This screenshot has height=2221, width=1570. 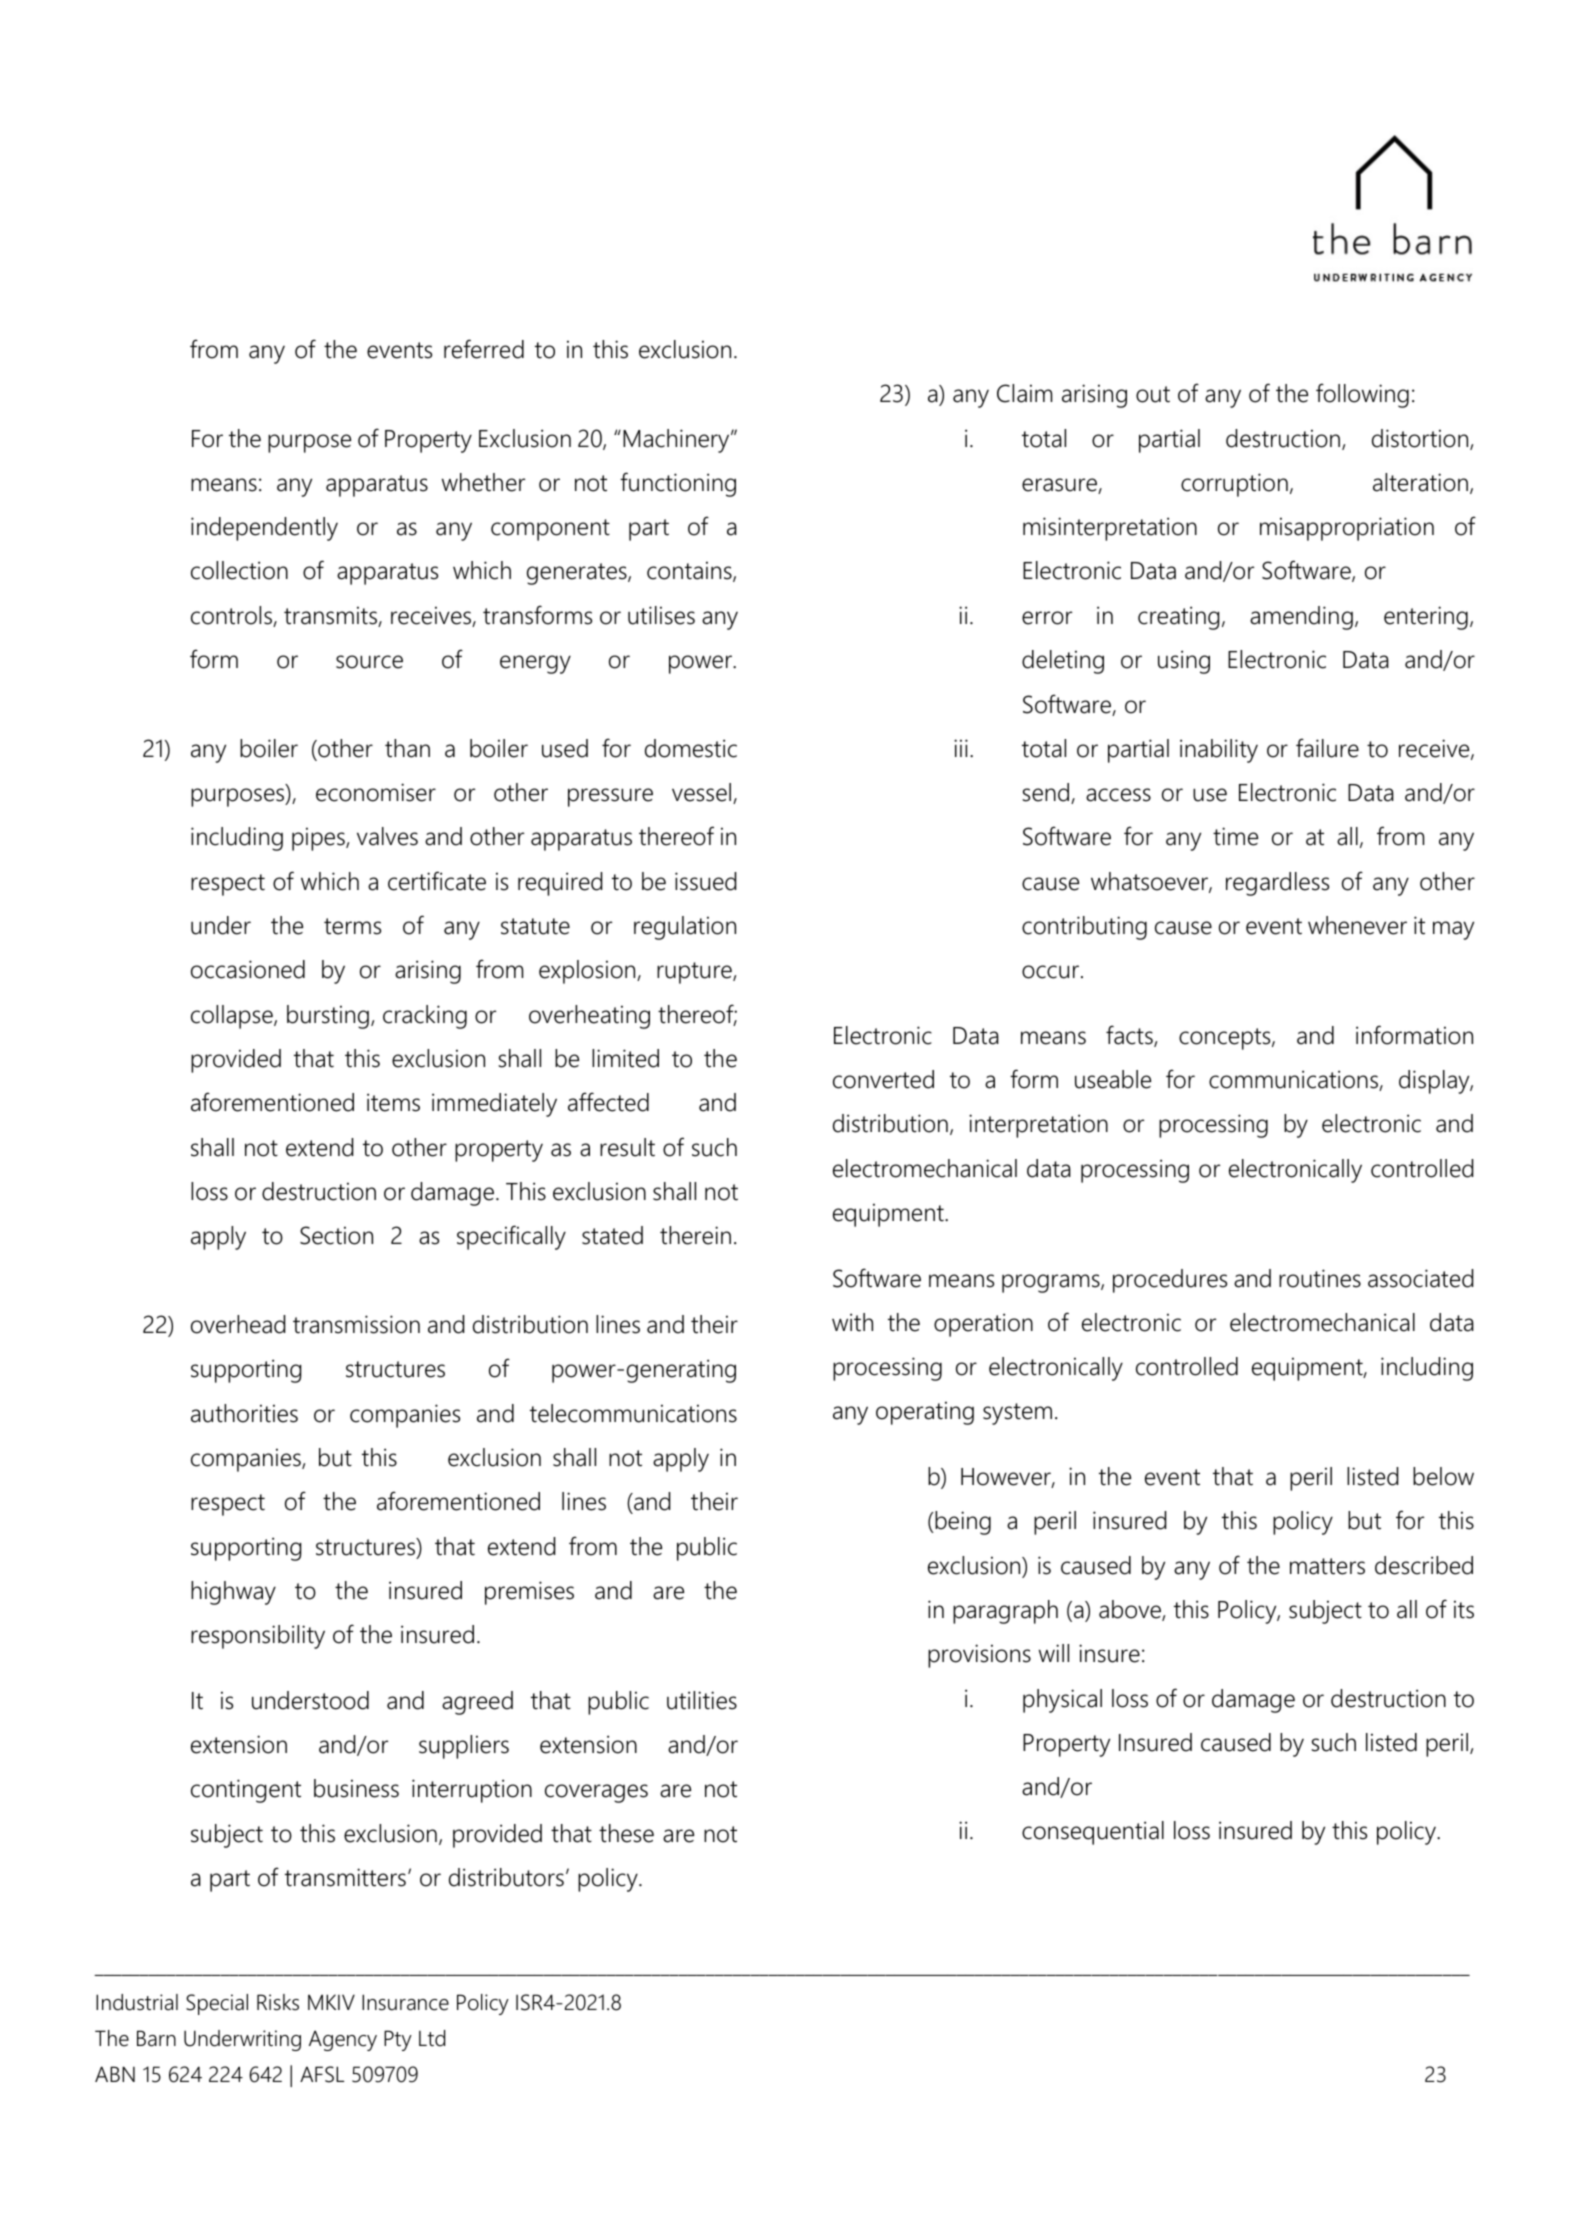 I want to click on independently, so click(x=264, y=529).
